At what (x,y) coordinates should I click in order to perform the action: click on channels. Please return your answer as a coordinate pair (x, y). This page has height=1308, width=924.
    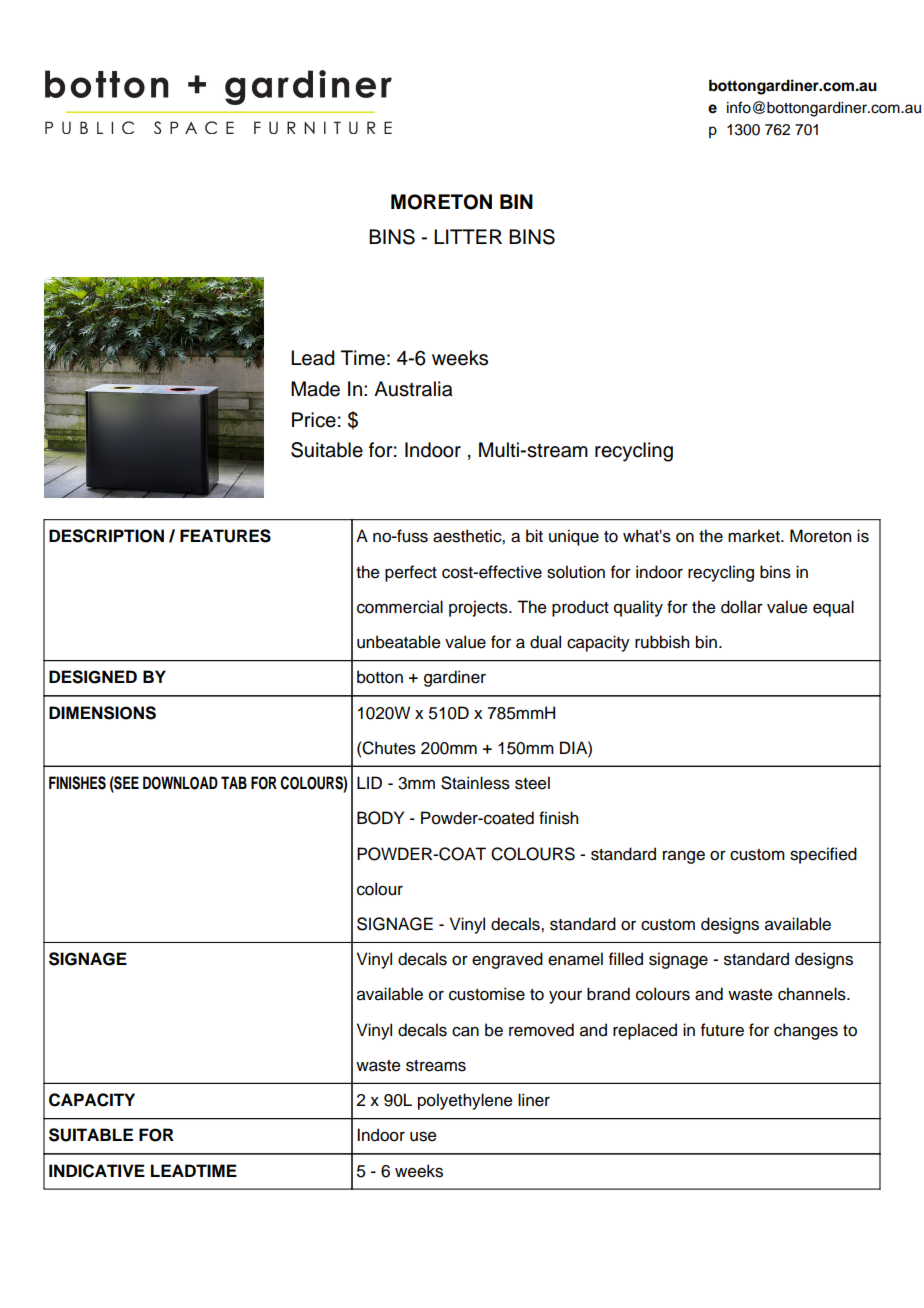
    Looking at the image, I should click on (813, 994).
